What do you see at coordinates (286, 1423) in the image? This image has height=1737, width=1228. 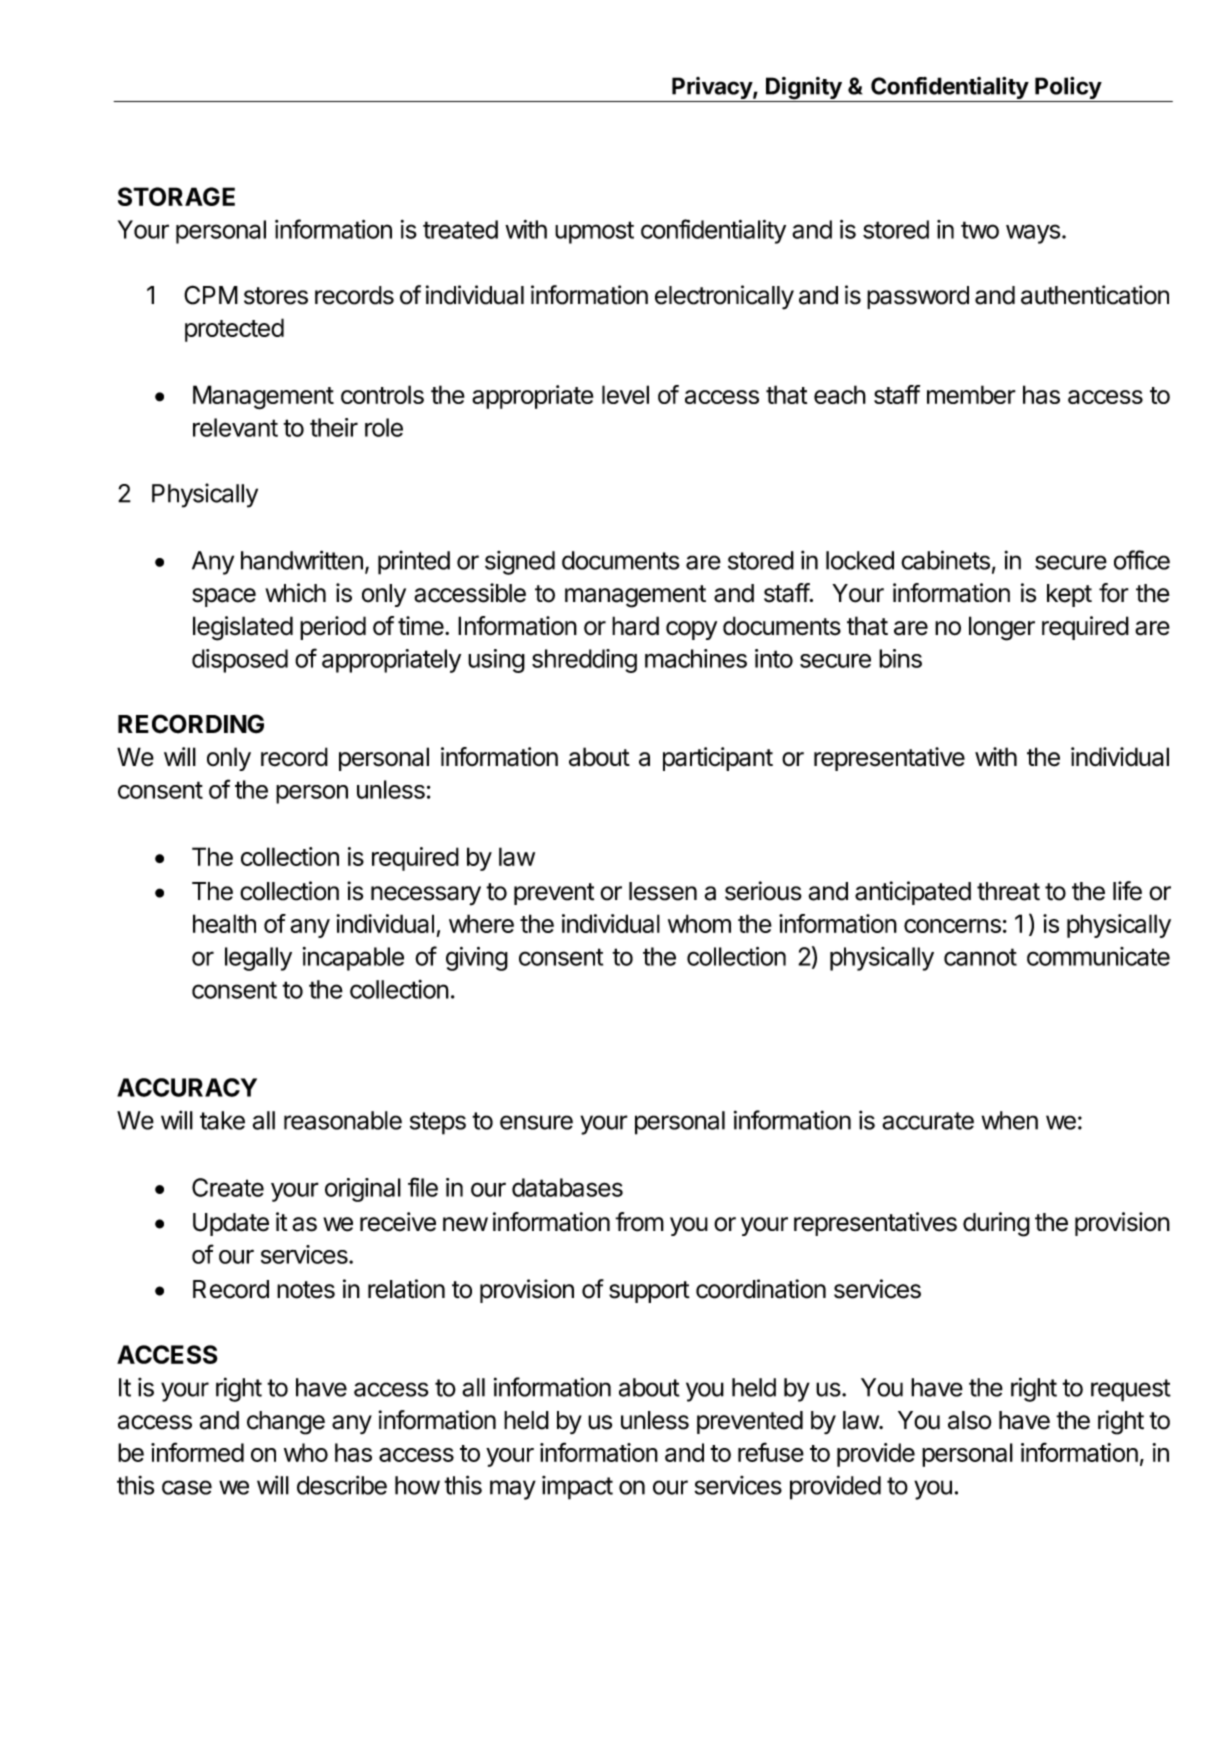 I see `change` at bounding box center [286, 1423].
